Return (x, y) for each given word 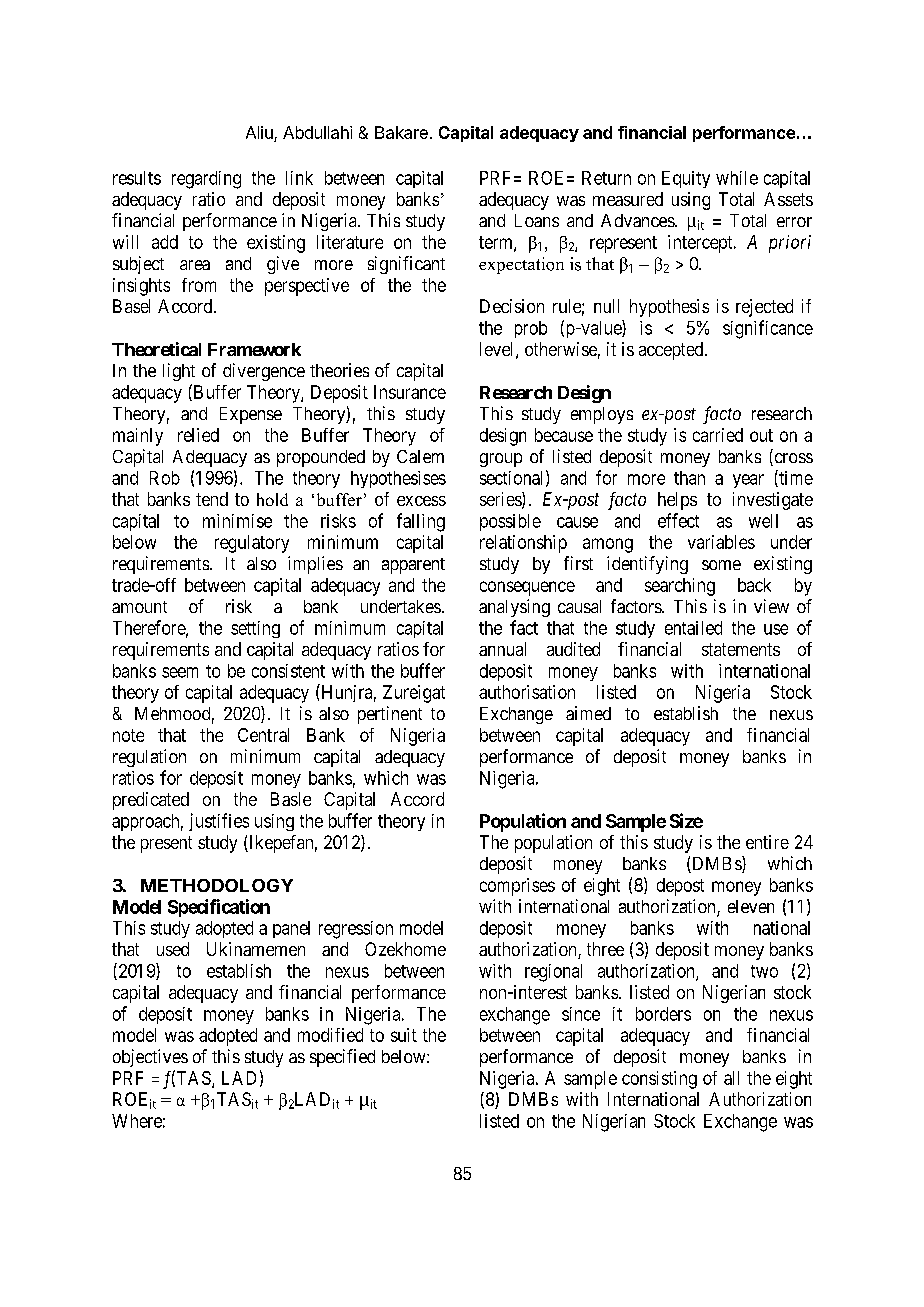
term (497, 243)
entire (767, 842)
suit (404, 1035)
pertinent (390, 715)
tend (212, 499)
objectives (150, 1058)
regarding (206, 180)
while (737, 178)
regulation (149, 758)
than (689, 478)
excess (421, 501)
